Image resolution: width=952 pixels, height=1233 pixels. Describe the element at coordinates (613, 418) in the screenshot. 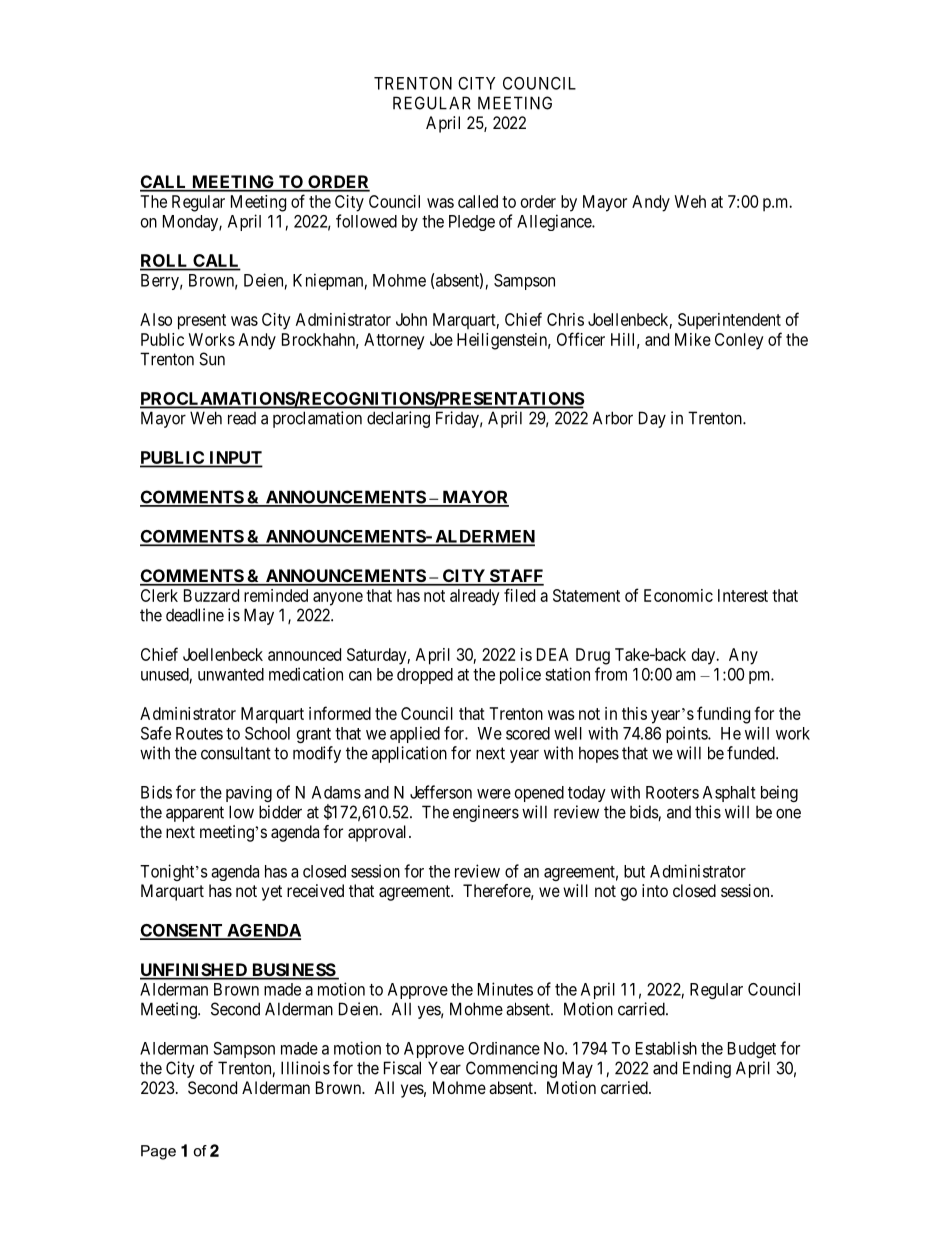

I see `Arbor` at that location.
